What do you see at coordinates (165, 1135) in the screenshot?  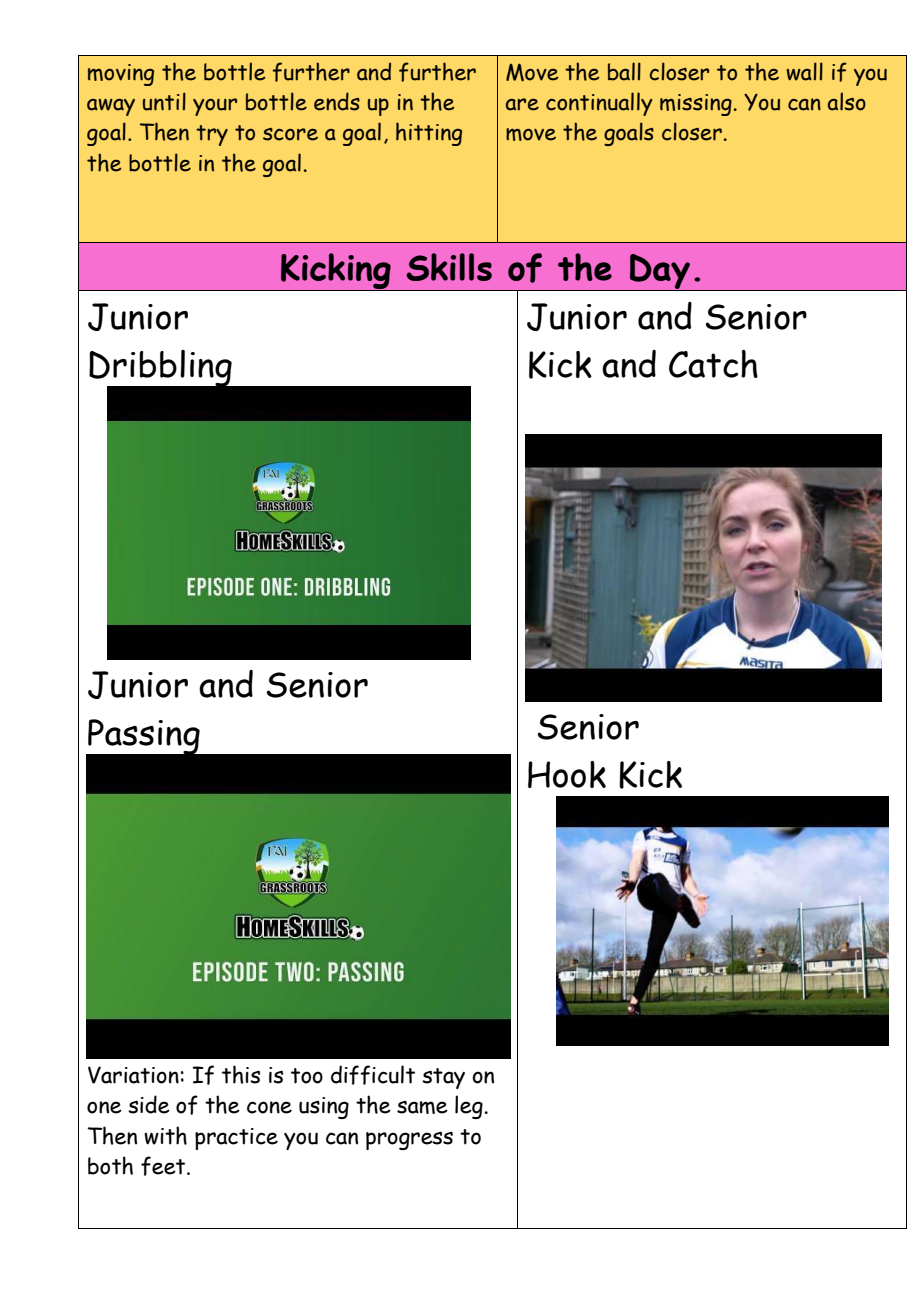 I see `with` at bounding box center [165, 1135].
